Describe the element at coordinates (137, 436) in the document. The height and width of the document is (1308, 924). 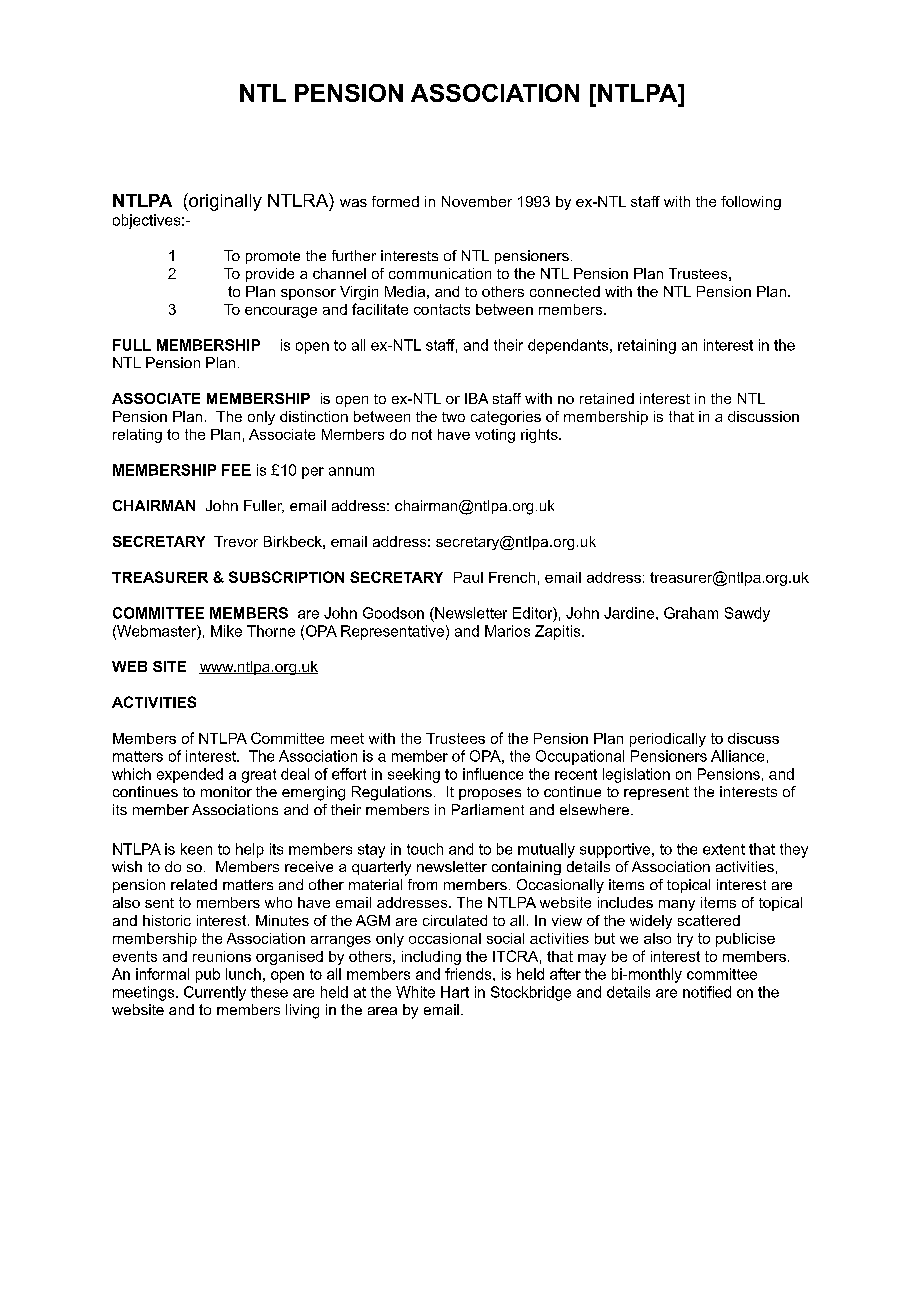
I see `relating` at that location.
